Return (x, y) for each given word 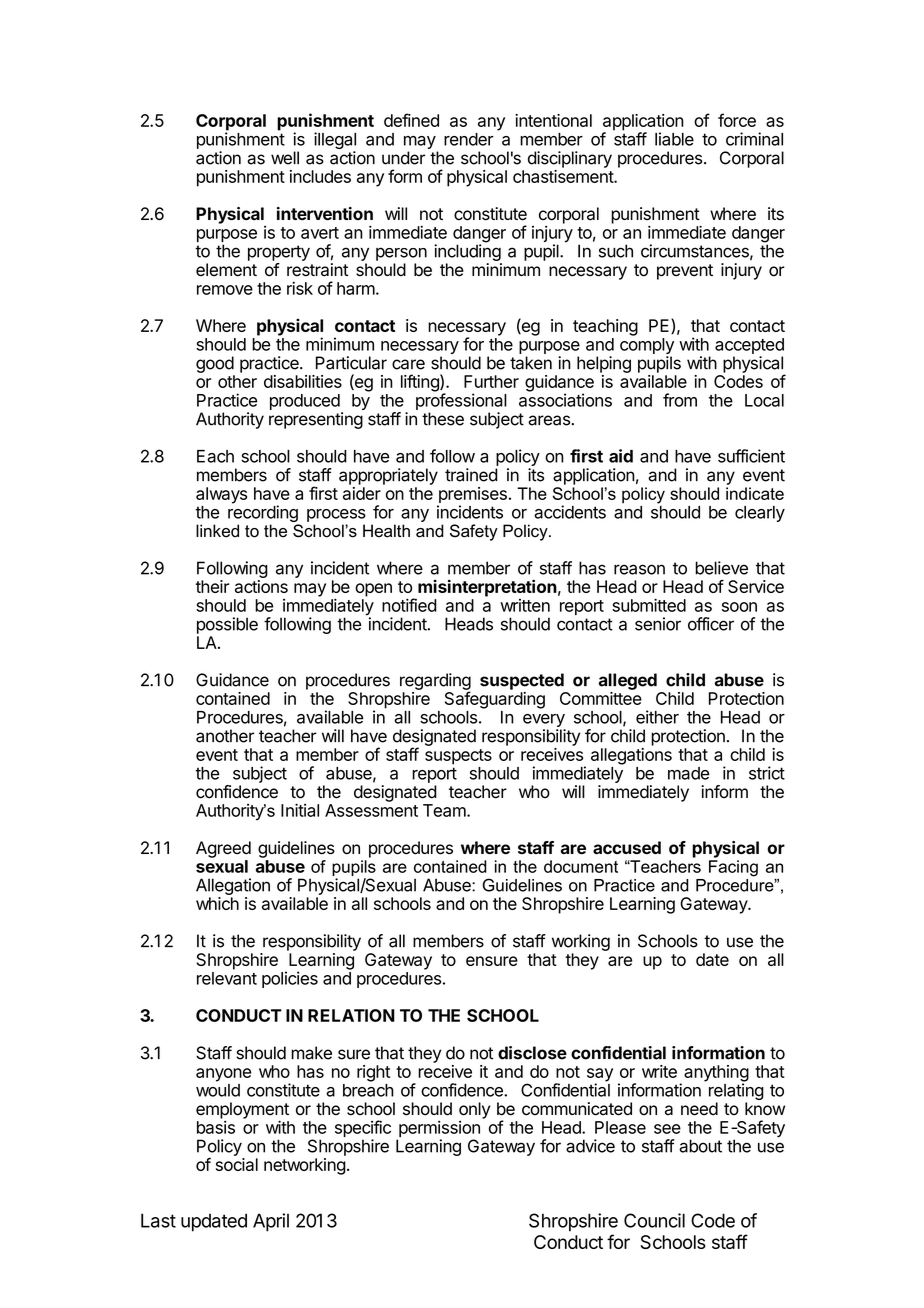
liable (674, 139)
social (237, 1164)
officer (711, 624)
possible (227, 625)
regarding (435, 682)
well (285, 158)
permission (438, 1130)
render (469, 139)
